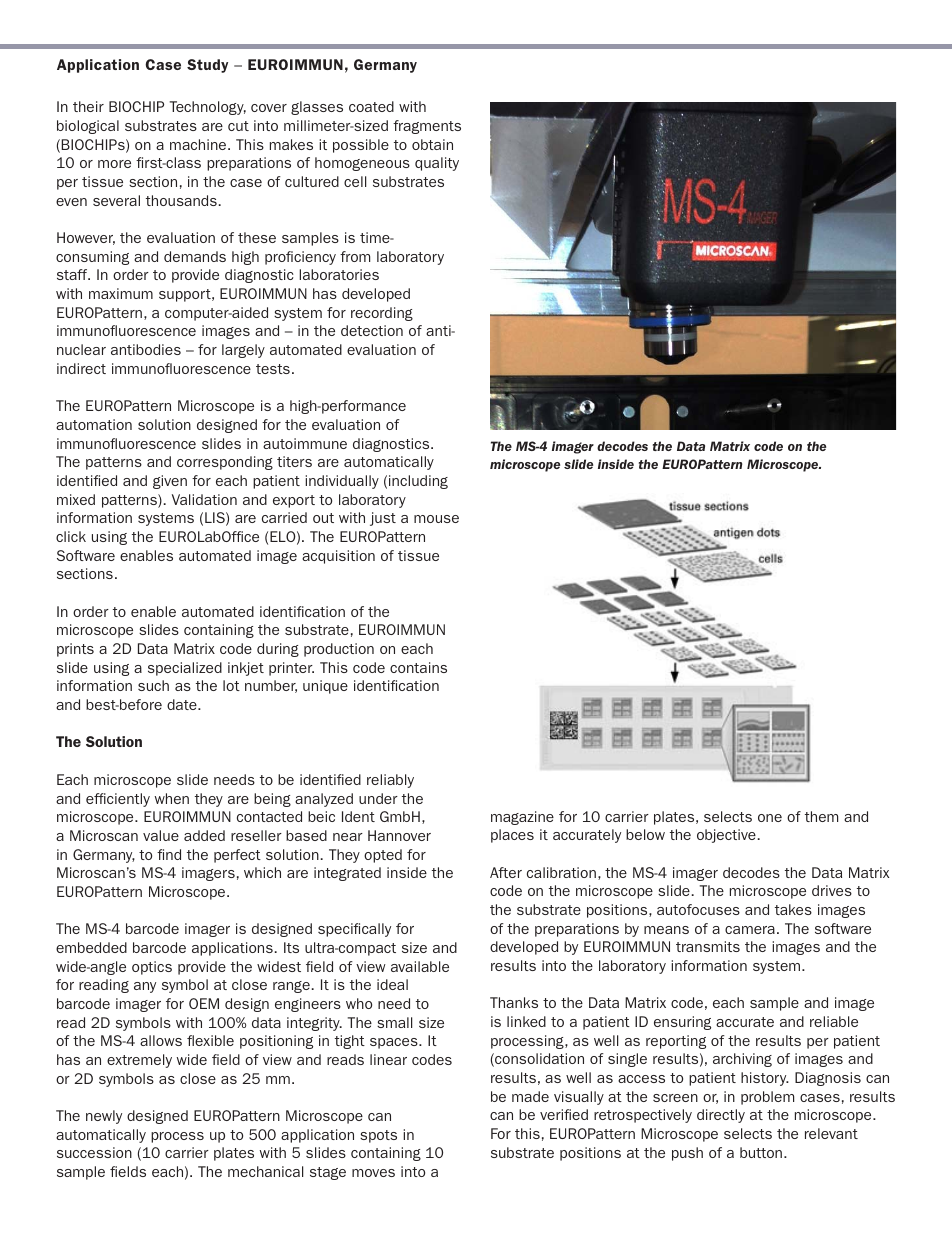 This image has width=952, height=1233. What do you see at coordinates (770, 818) in the image?
I see `one` at bounding box center [770, 818].
